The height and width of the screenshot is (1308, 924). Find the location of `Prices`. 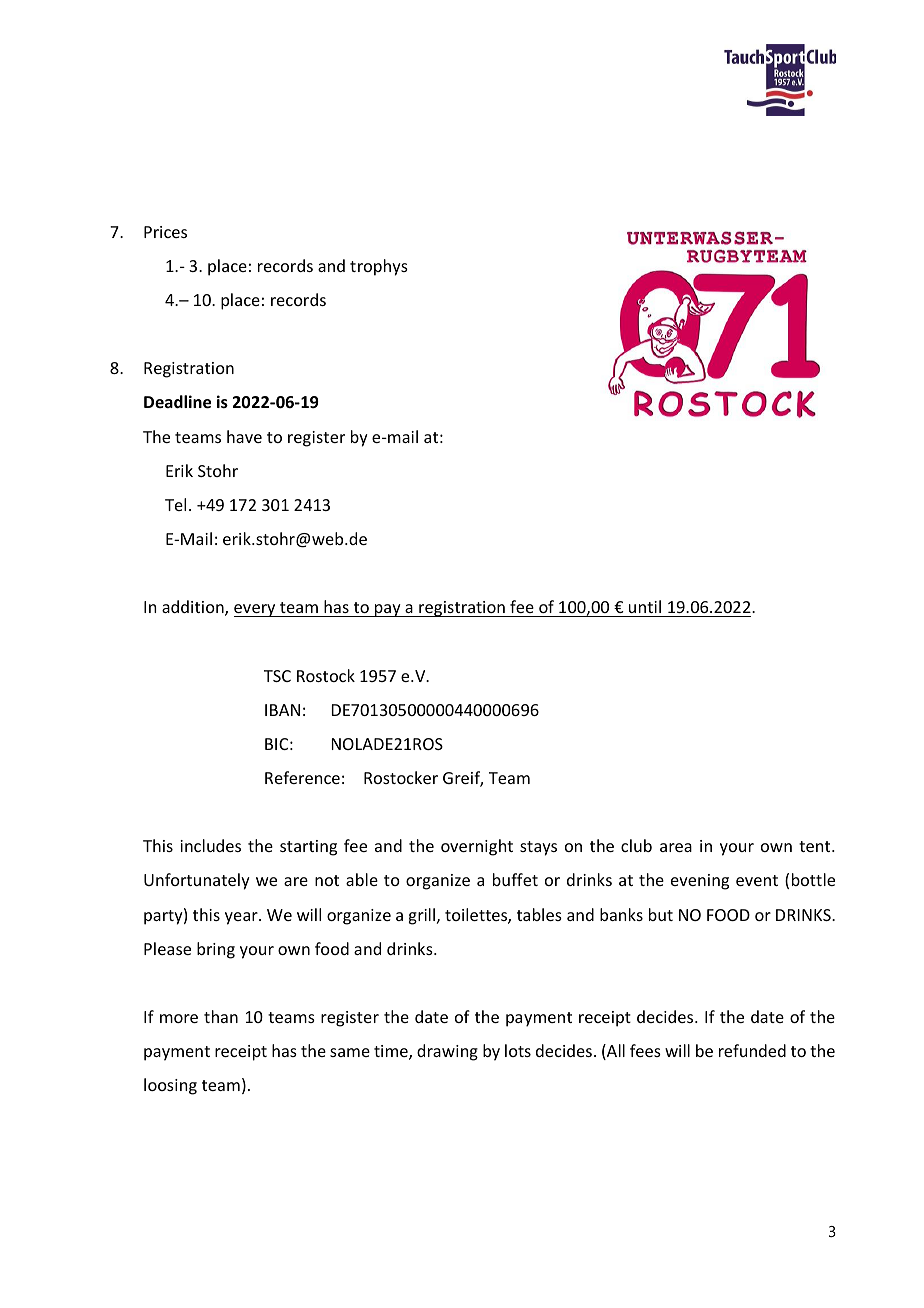

Prices is located at coordinates (165, 232).
